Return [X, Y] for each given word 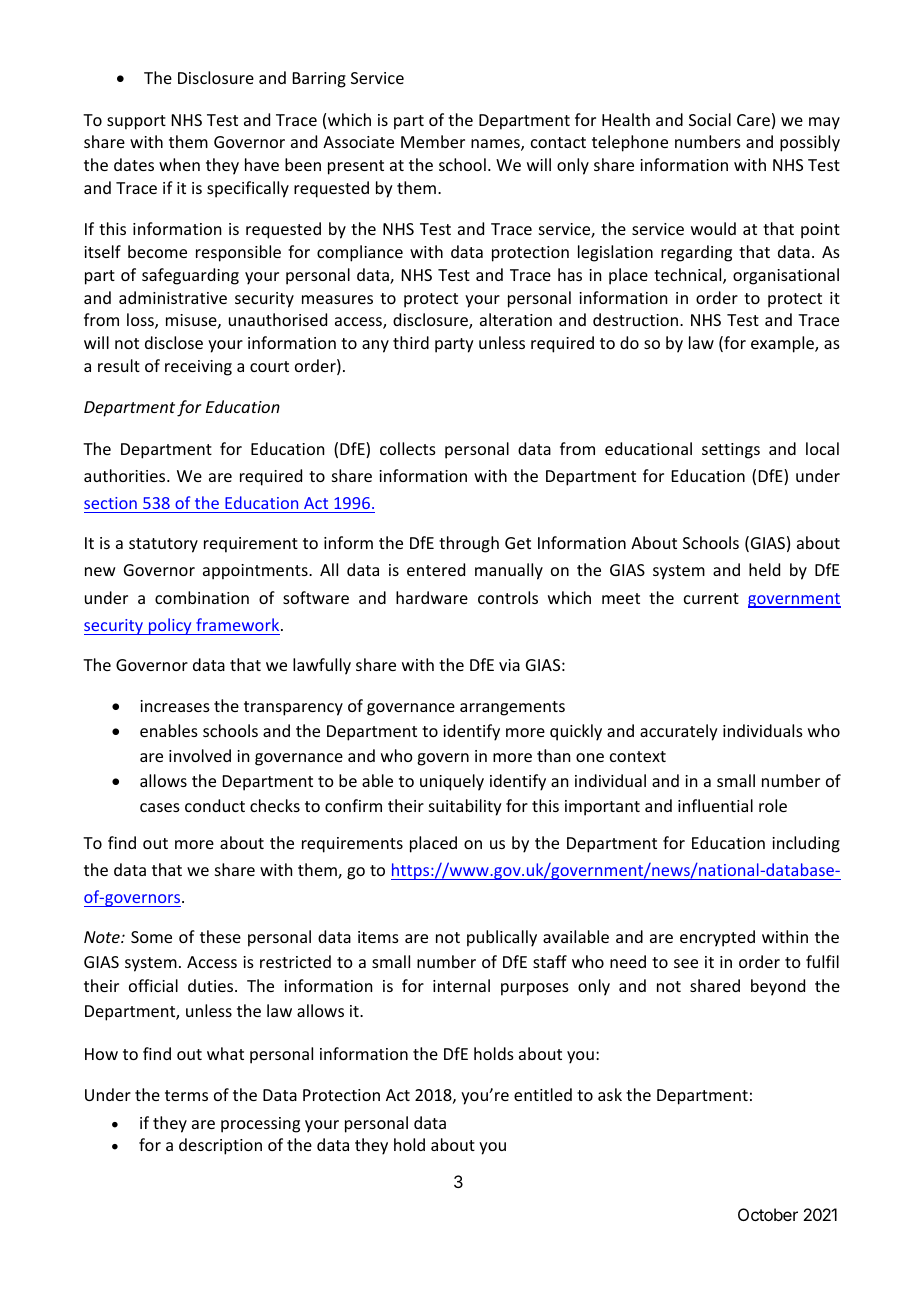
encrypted [717, 938]
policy [170, 626]
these [220, 936]
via [509, 665]
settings [731, 451]
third [411, 342]
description [220, 1146]
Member [433, 141]
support [136, 122]
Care [753, 120]
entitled [543, 1094]
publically [502, 938]
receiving [198, 368]
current [711, 598]
